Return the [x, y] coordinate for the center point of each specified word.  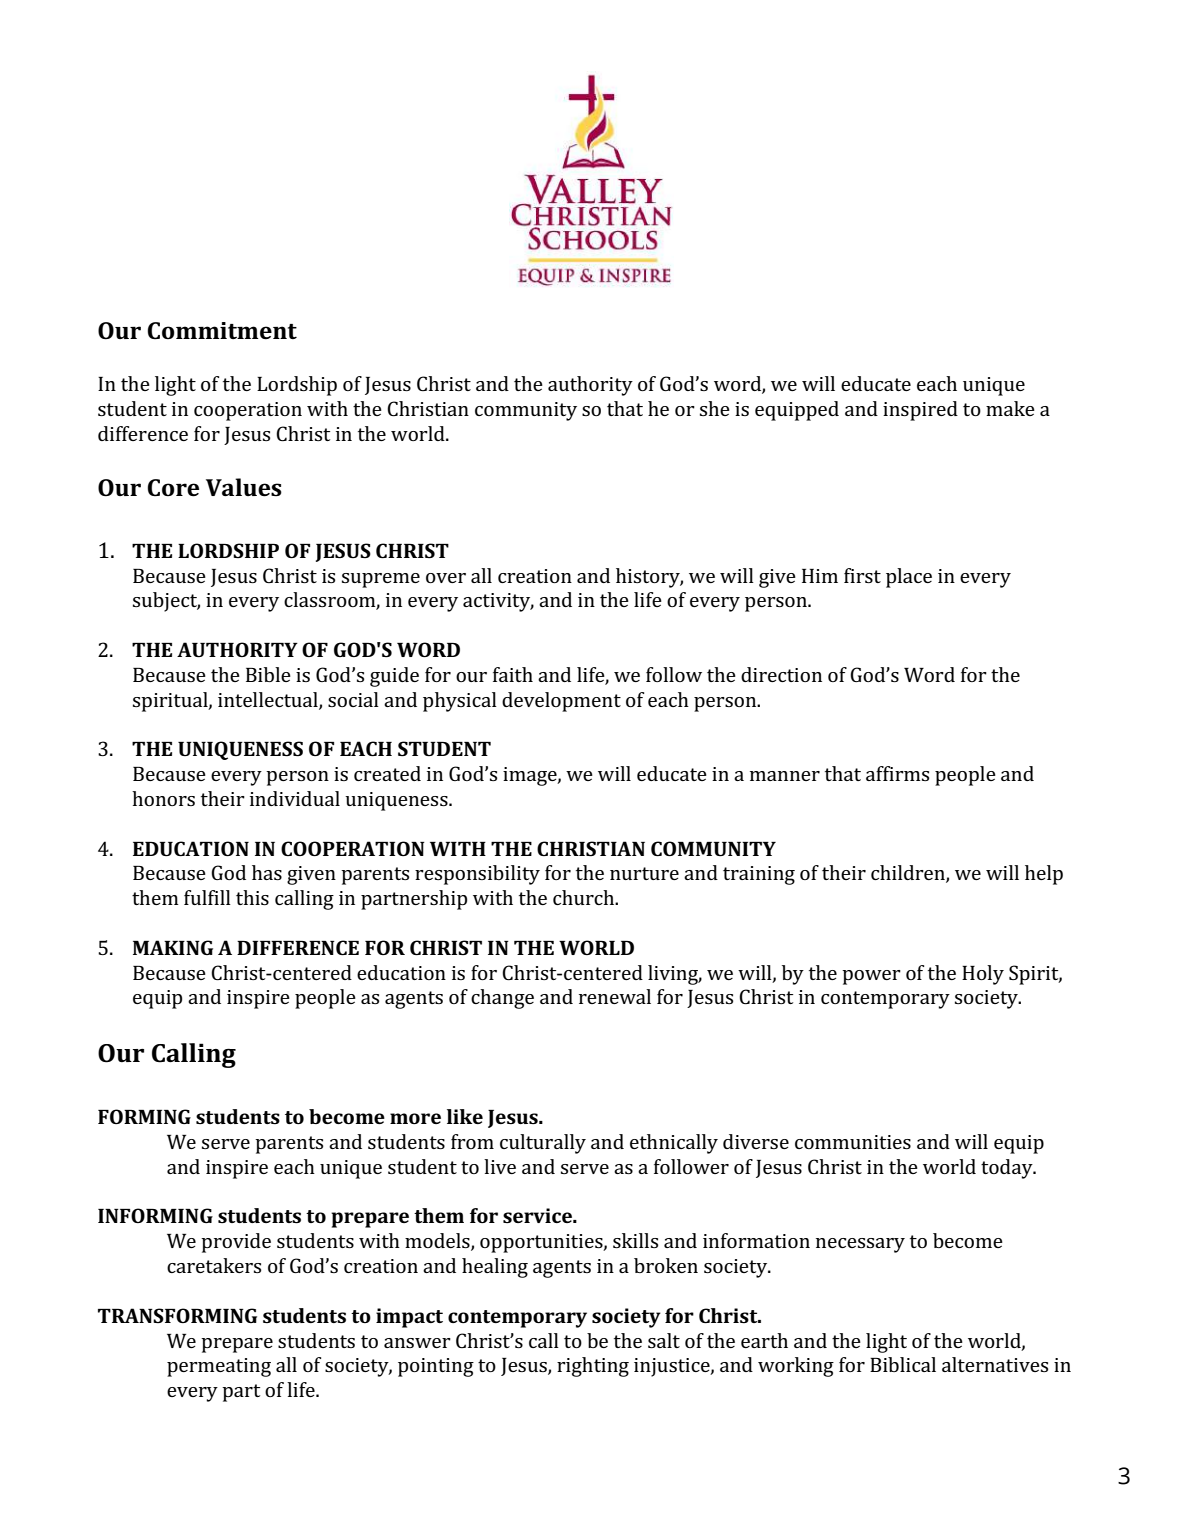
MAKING [173, 947]
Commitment [222, 331]
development [561, 702]
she [715, 408]
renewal [615, 996]
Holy [983, 975]
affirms [897, 773]
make [1010, 408]
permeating [219, 1367]
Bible [268, 674]
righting [593, 1367]
